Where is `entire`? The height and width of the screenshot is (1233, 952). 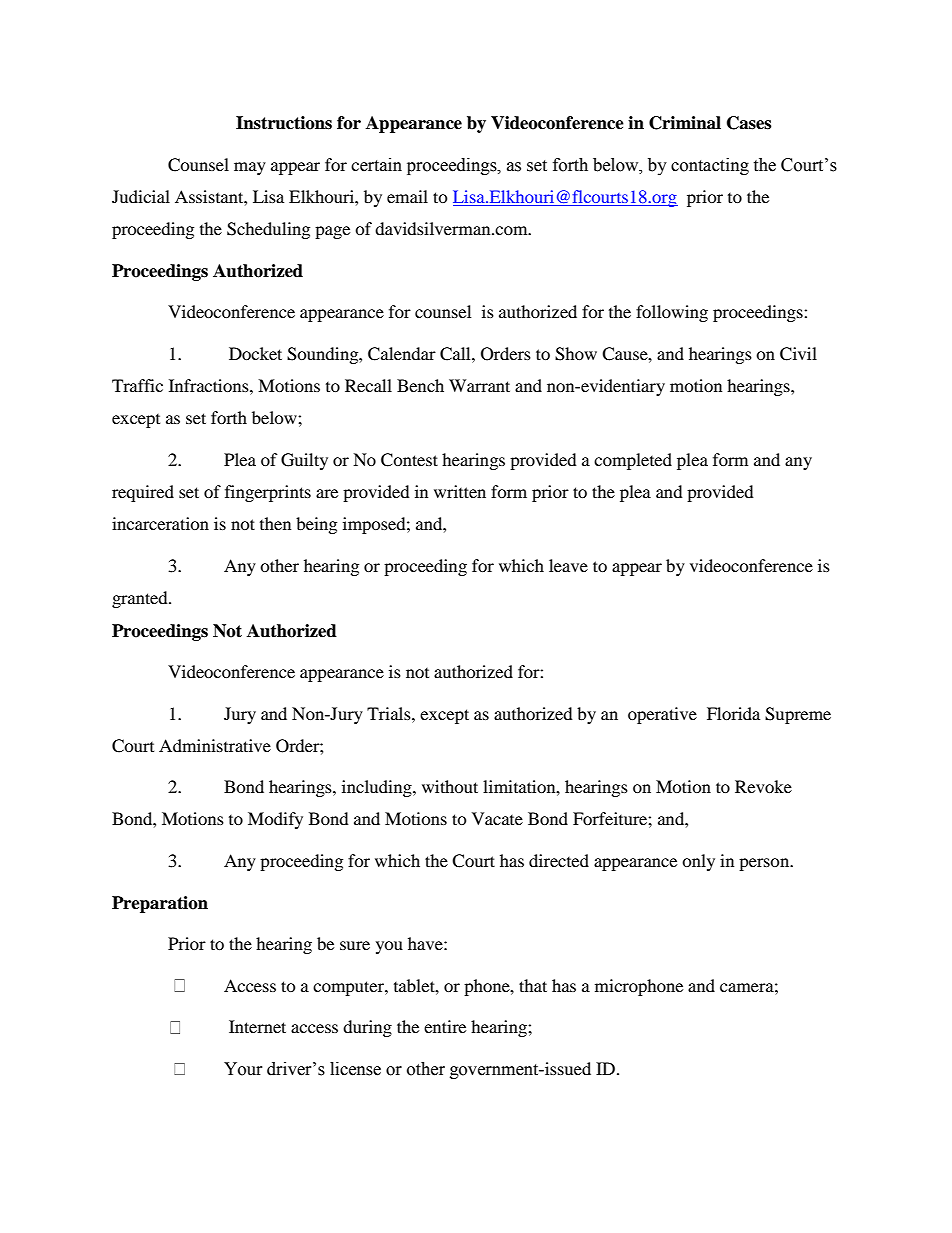
entire is located at coordinates (445, 1026).
